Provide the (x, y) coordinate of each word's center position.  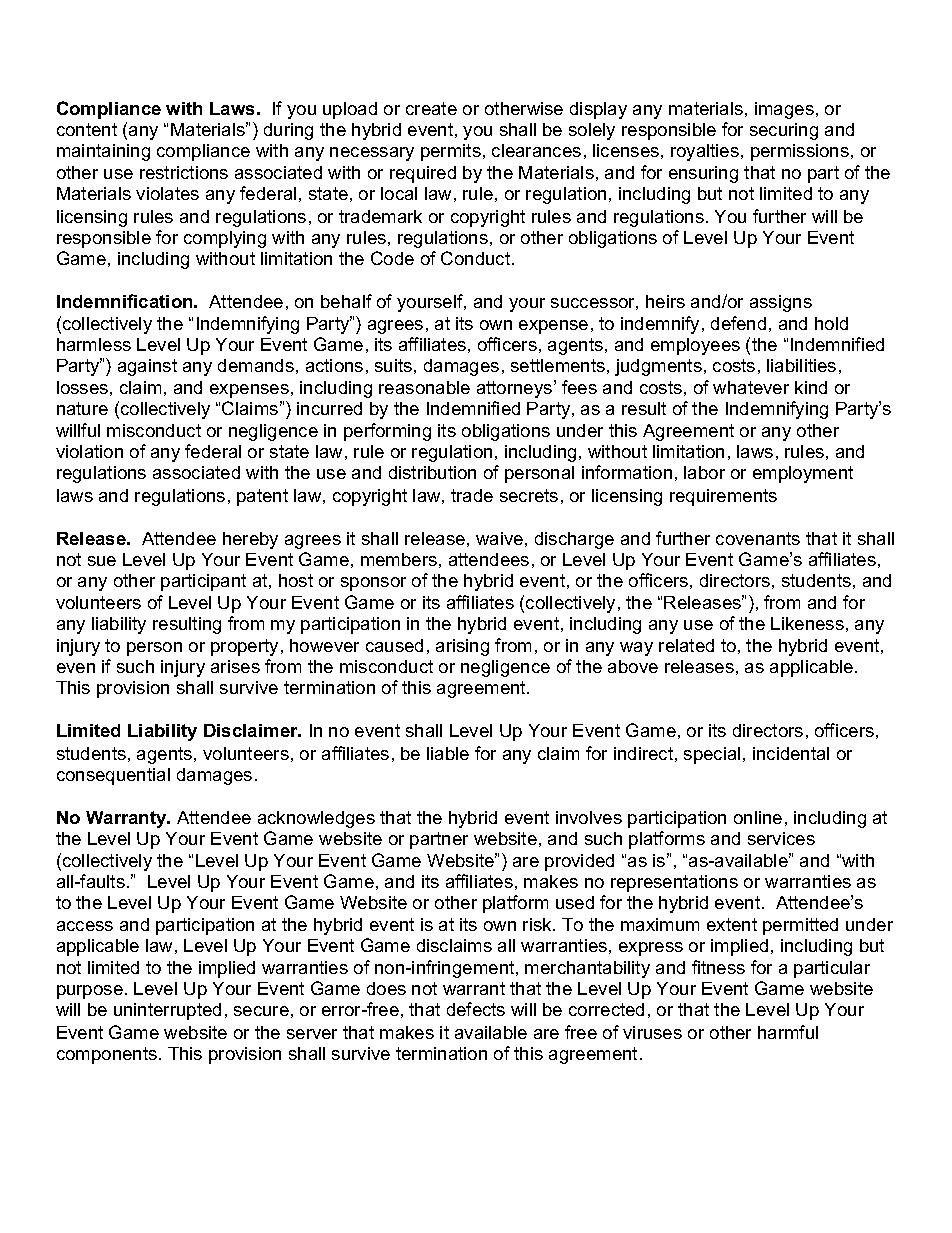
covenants (758, 538)
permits (451, 152)
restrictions (184, 172)
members (399, 559)
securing (784, 131)
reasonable (424, 387)
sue (102, 561)
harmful (788, 1032)
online (758, 817)
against (147, 367)
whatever (751, 387)
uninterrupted (167, 1011)
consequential (113, 776)
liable (448, 753)
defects (476, 1009)
